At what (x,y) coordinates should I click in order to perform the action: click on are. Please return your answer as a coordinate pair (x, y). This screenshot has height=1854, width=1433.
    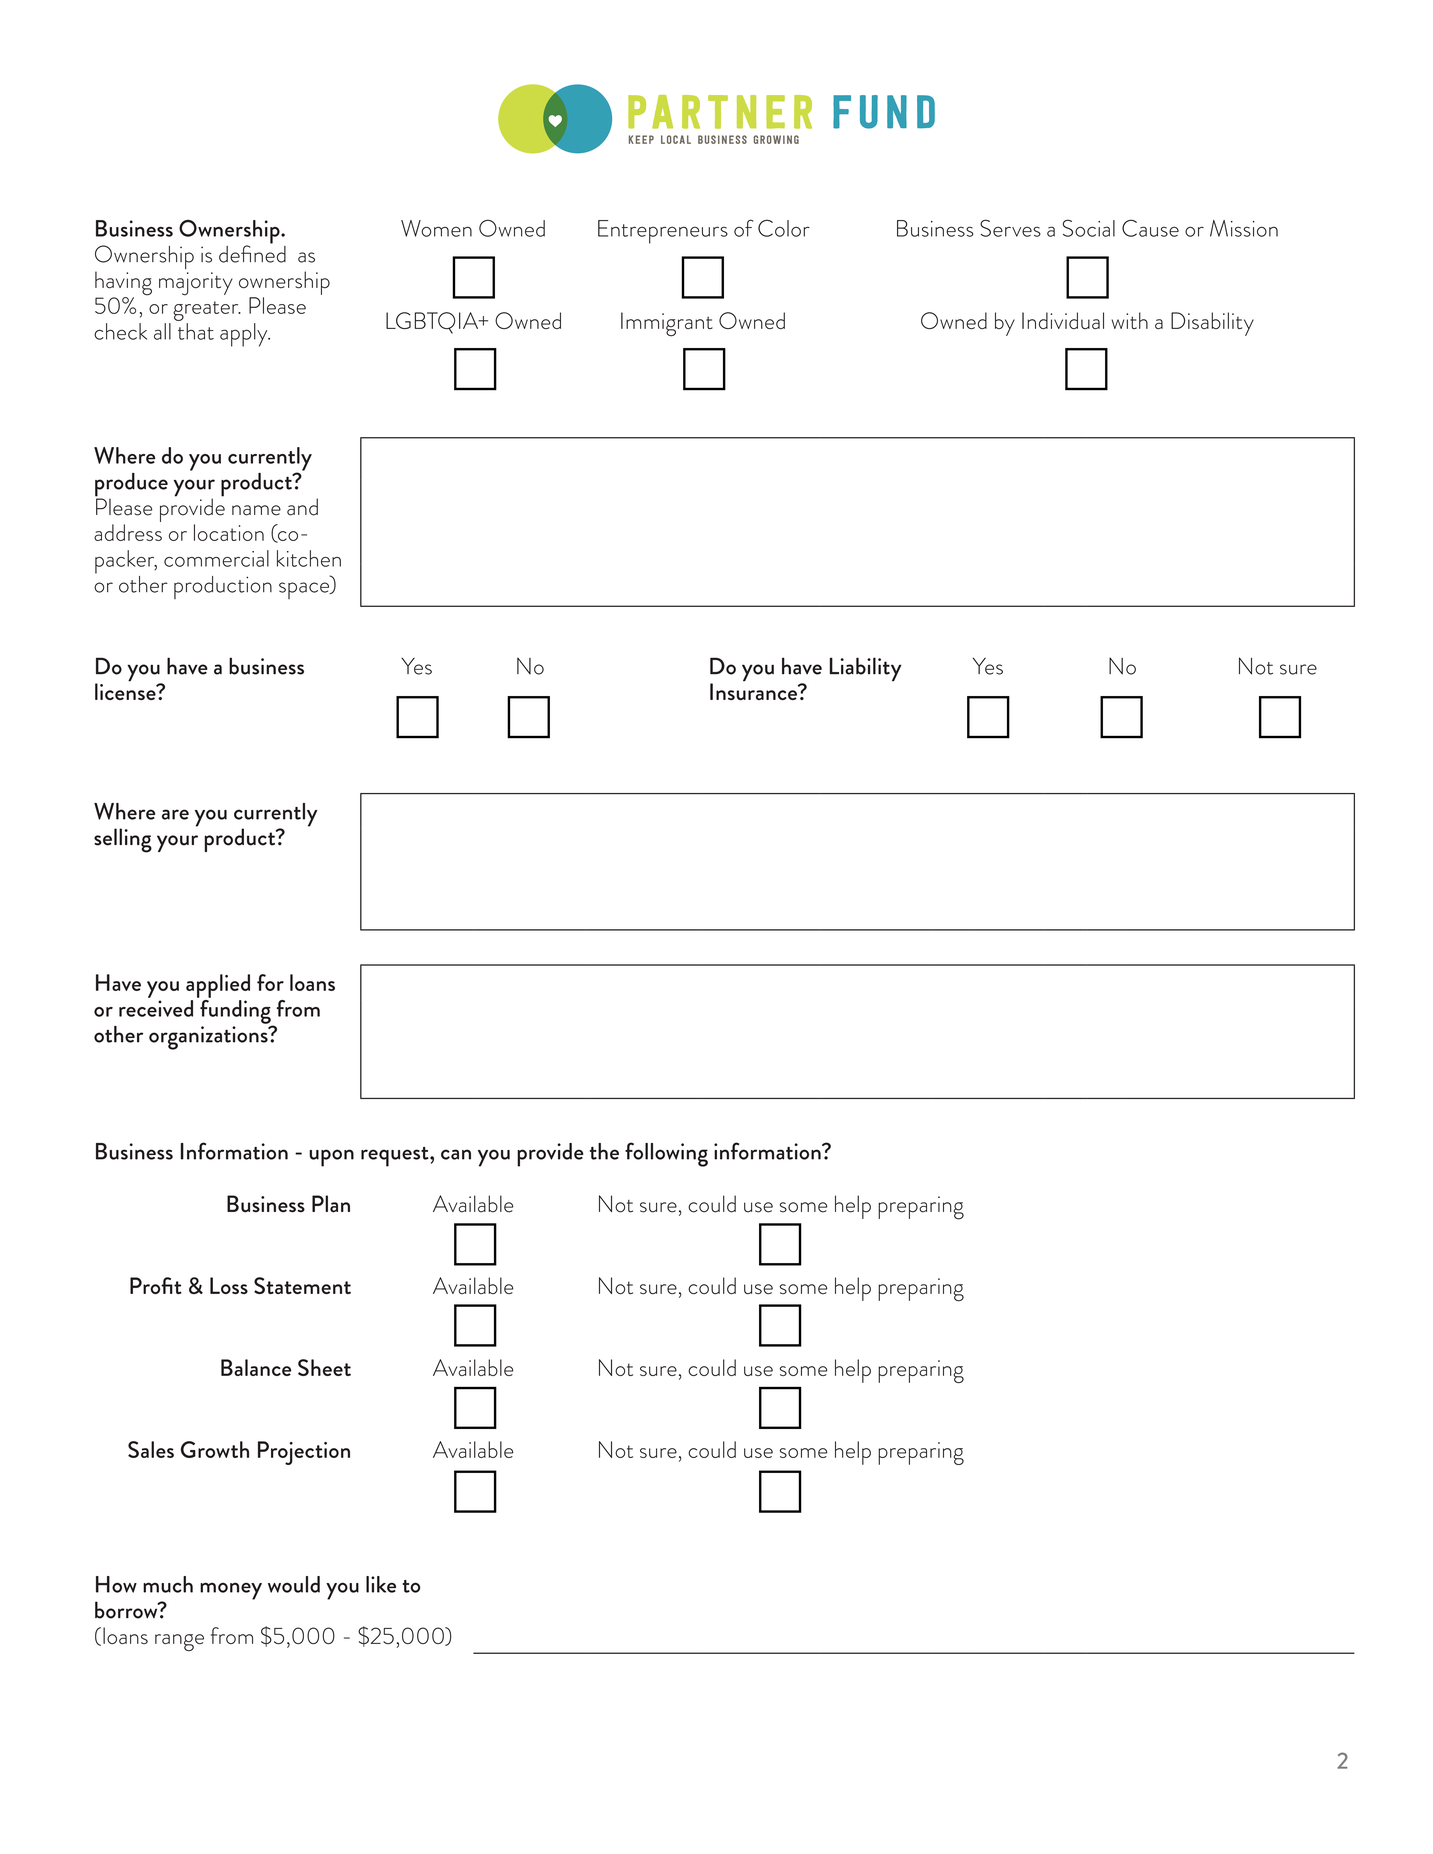
    Looking at the image, I should click on (175, 814).
